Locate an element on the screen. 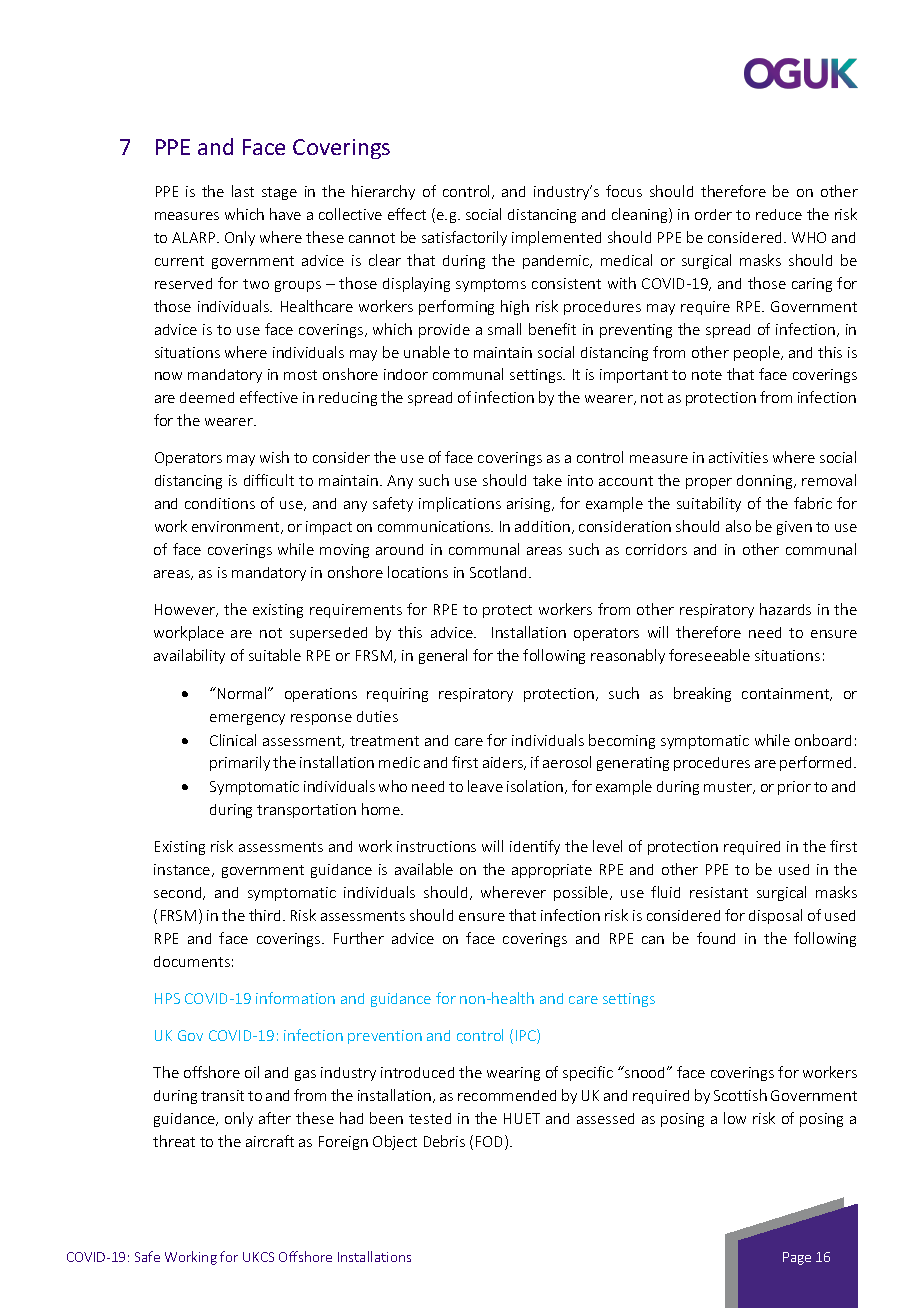 The width and height of the screenshot is (924, 1308). resistant is located at coordinates (719, 892).
